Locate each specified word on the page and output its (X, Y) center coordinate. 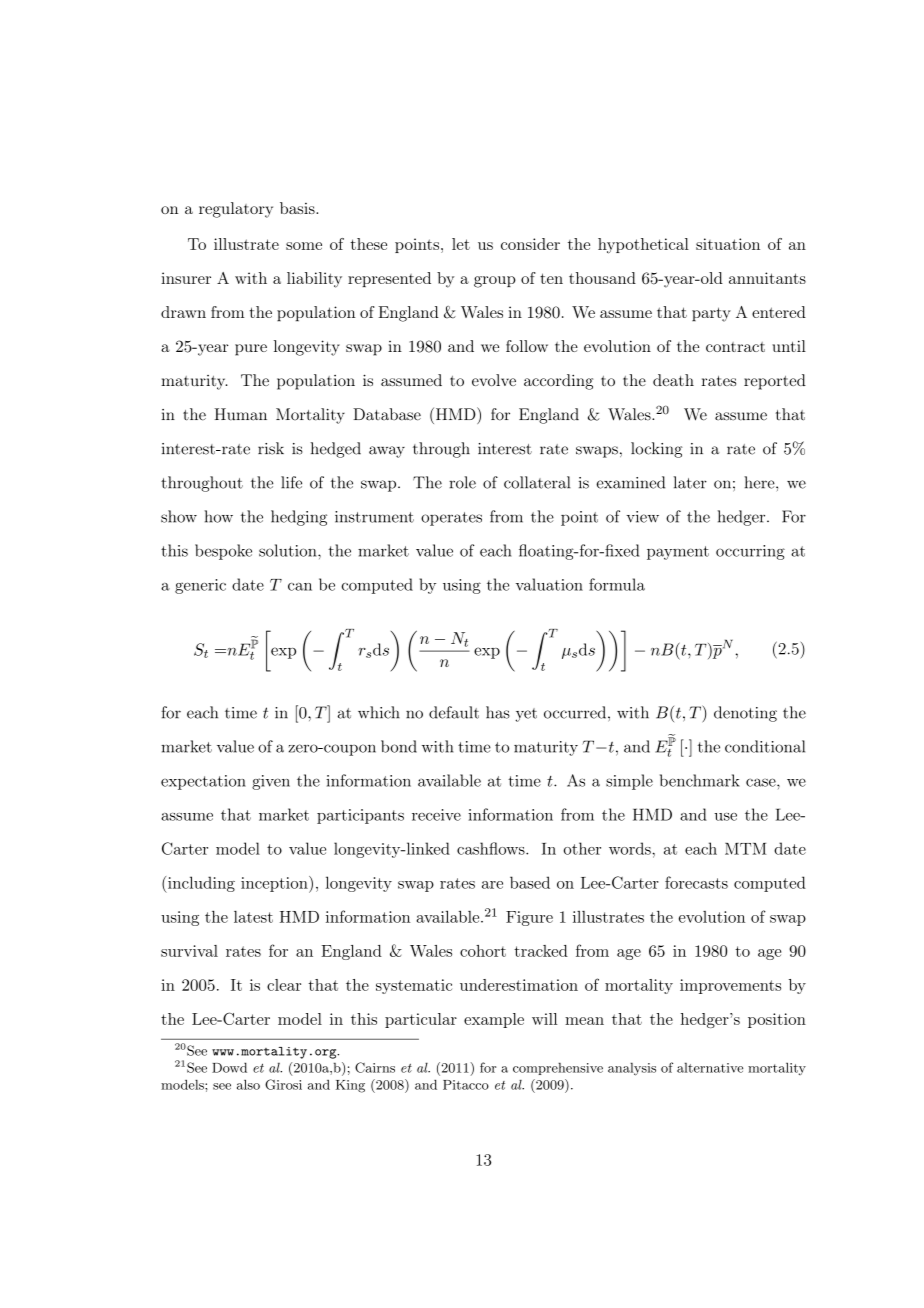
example (494, 1020)
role (462, 482)
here (760, 482)
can (300, 587)
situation (728, 244)
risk (271, 448)
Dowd (229, 1067)
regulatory (236, 210)
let (461, 244)
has (498, 712)
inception (275, 884)
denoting (745, 714)
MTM (745, 849)
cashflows (492, 848)
